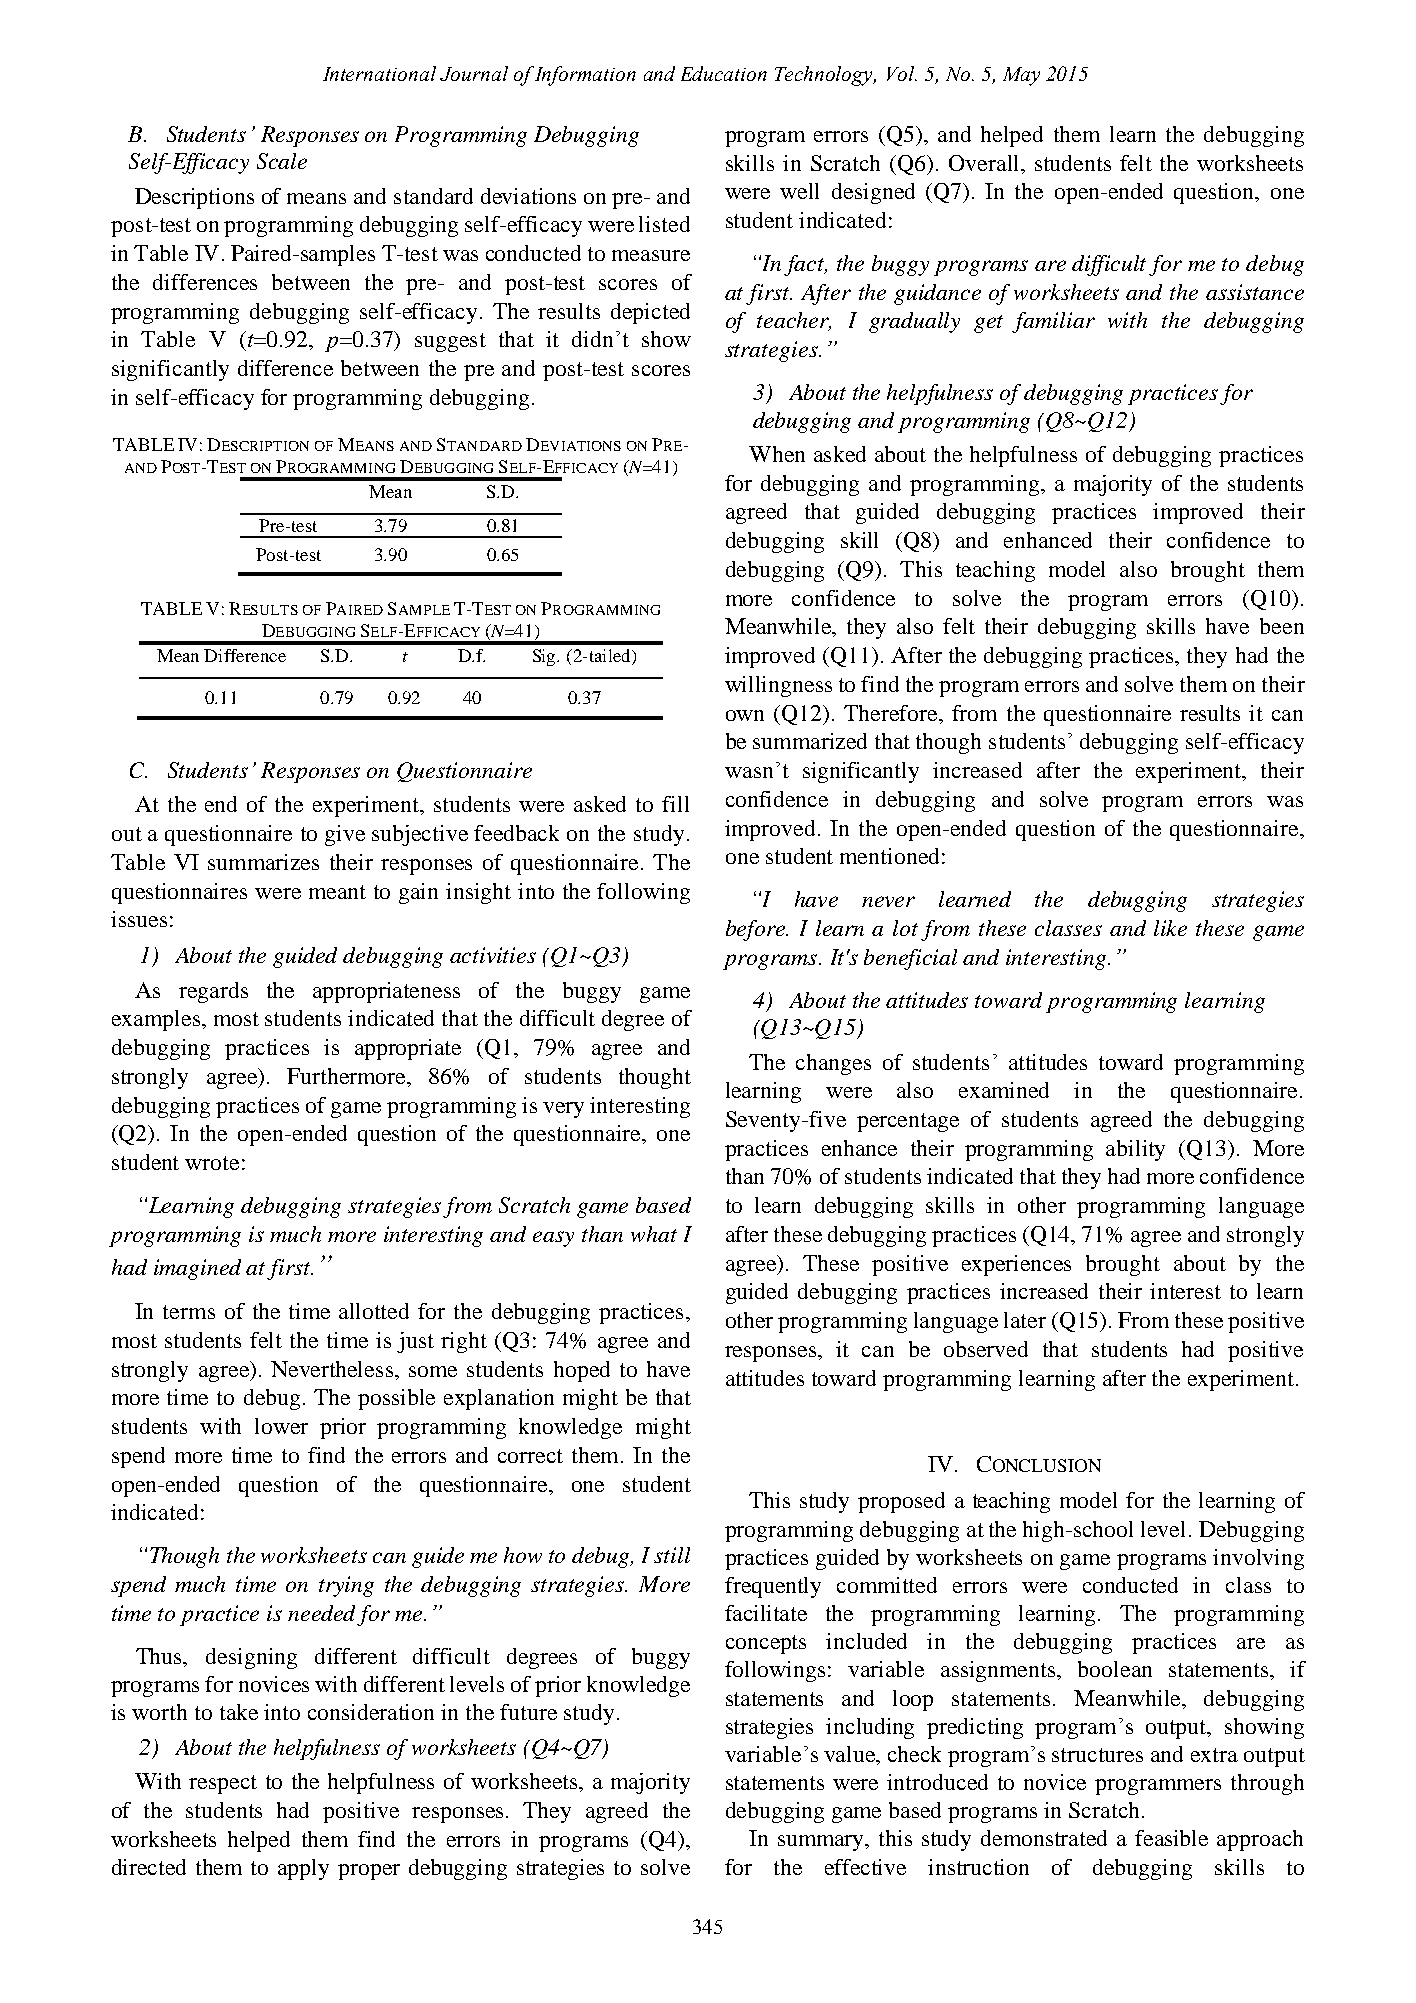 The height and width of the screenshot is (2003, 1416). Describe the element at coordinates (1021, 76) in the screenshot. I see `May` at that location.
